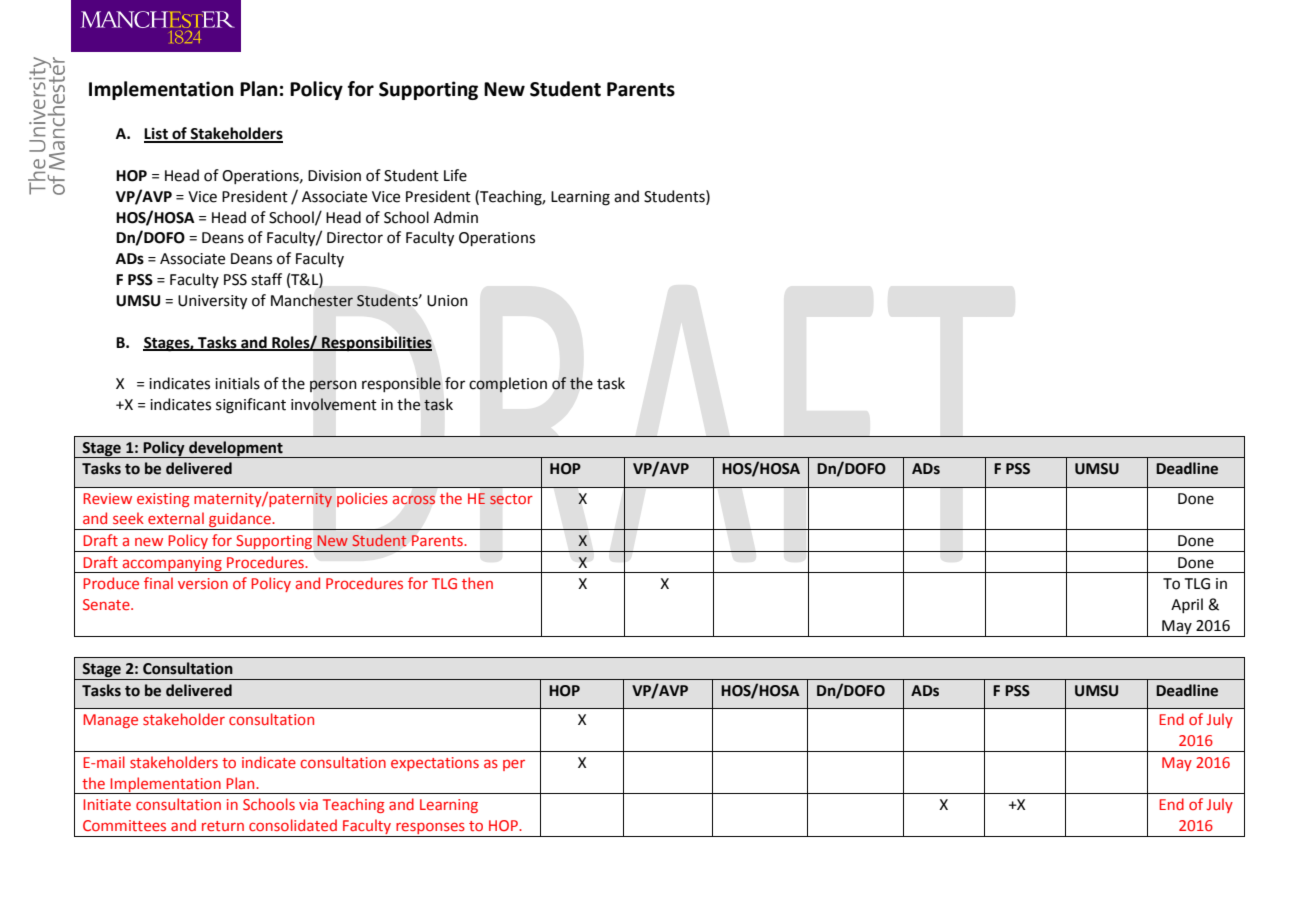  What do you see at coordinates (1187, 605) in the screenshot?
I see `April` at bounding box center [1187, 605].
